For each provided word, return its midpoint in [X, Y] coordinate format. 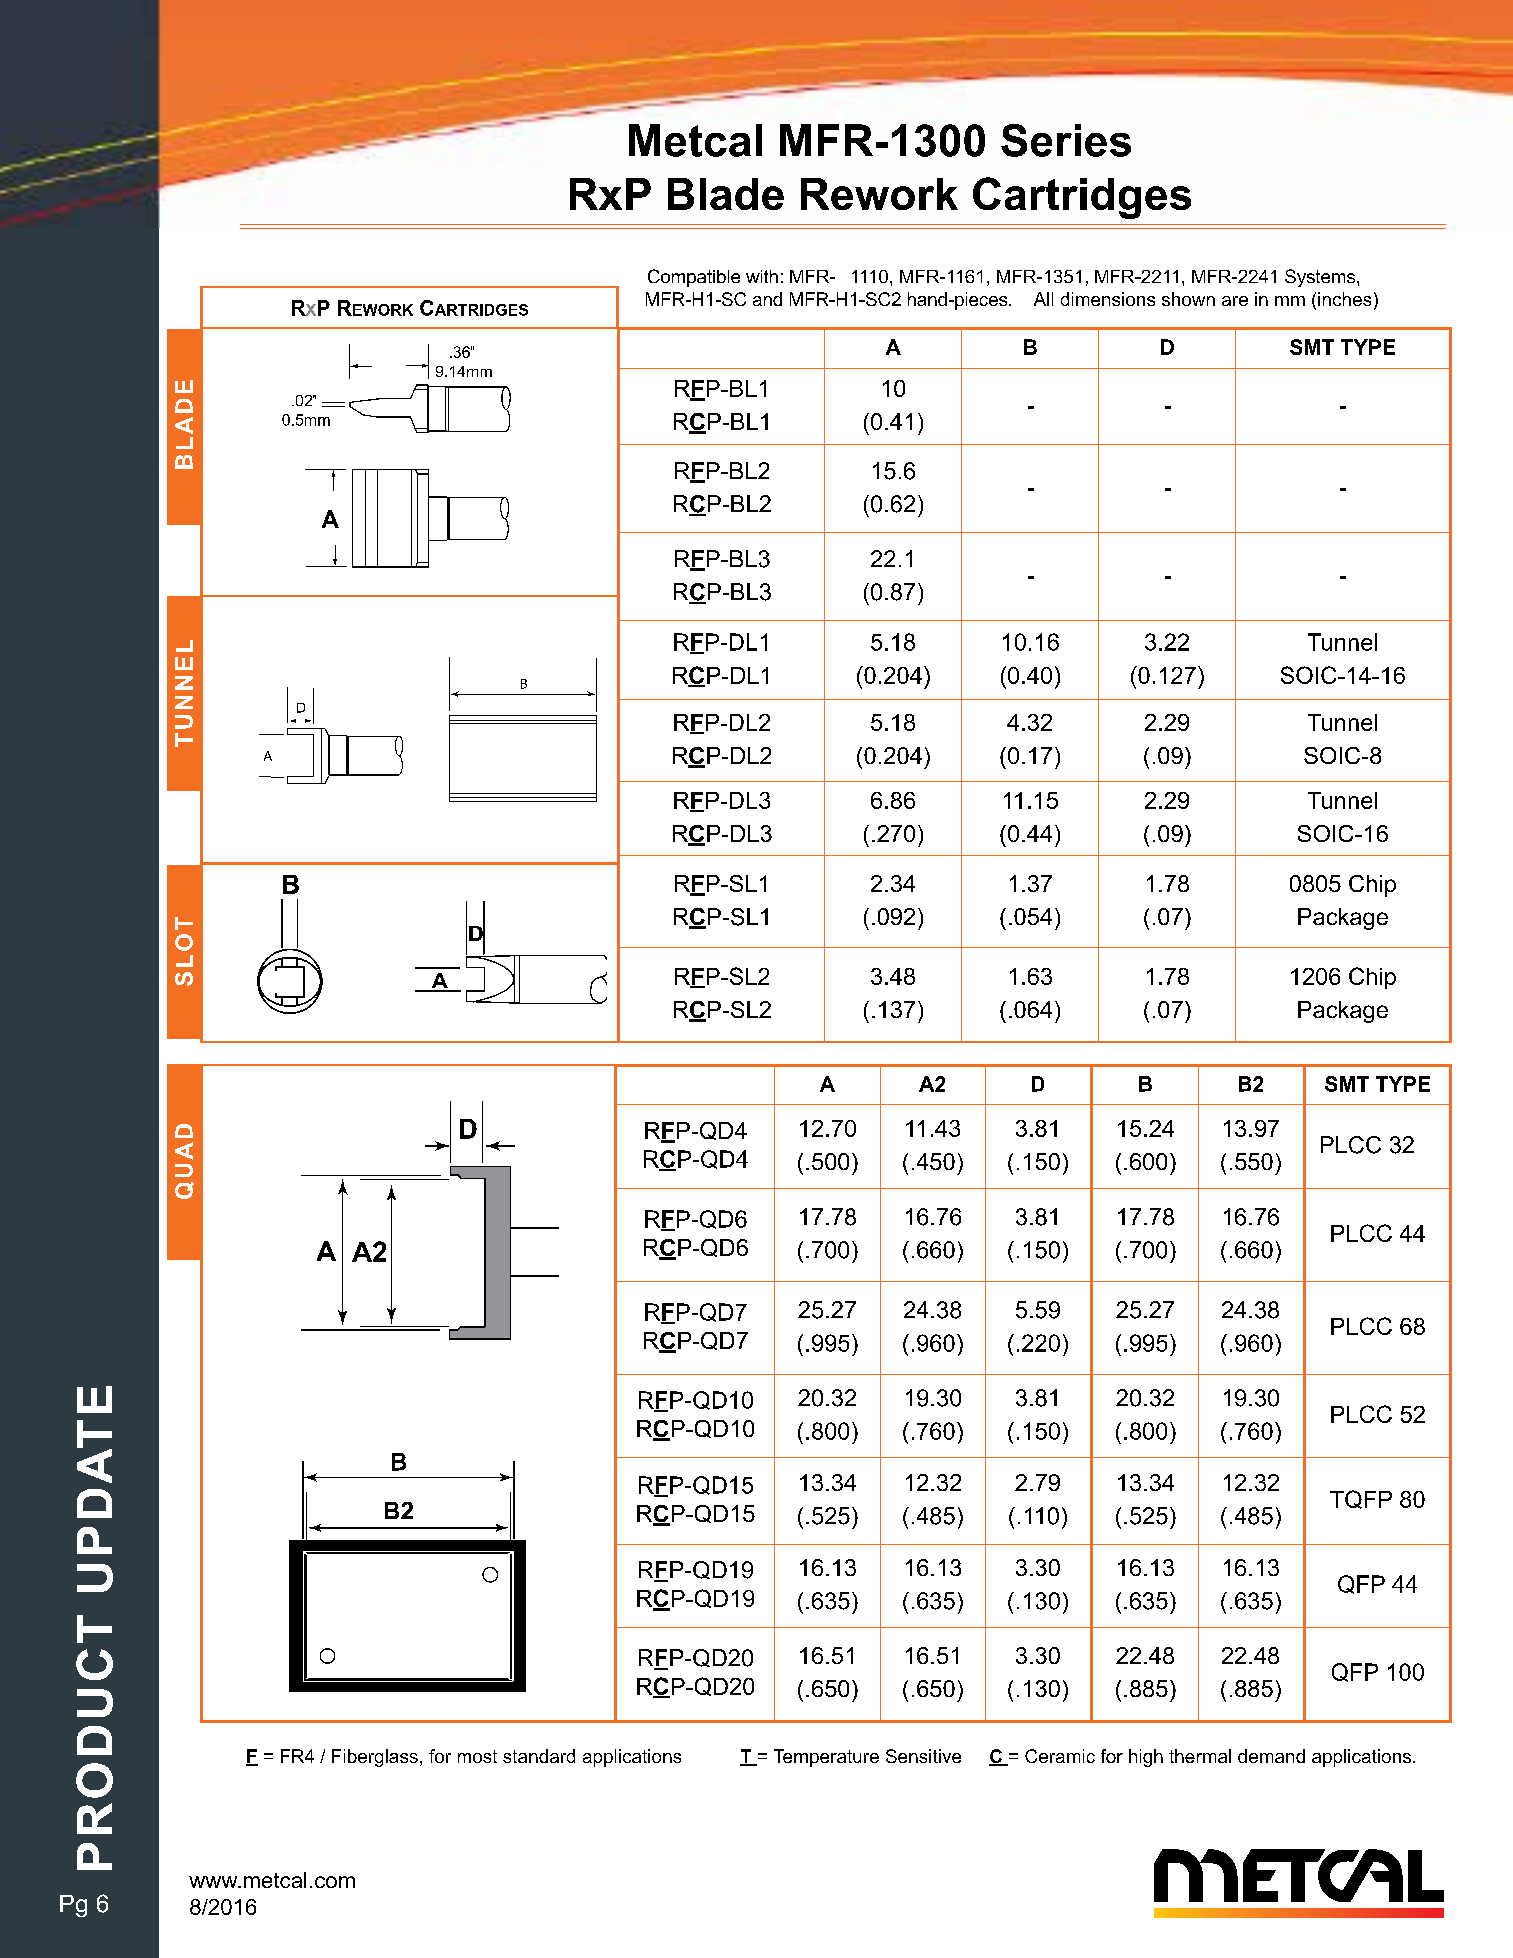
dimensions [1108, 299]
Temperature [826, 1758]
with [762, 276]
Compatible [694, 278]
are [1235, 301]
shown [1188, 299]
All [1043, 299]
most [477, 1756]
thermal [1200, 1756]
